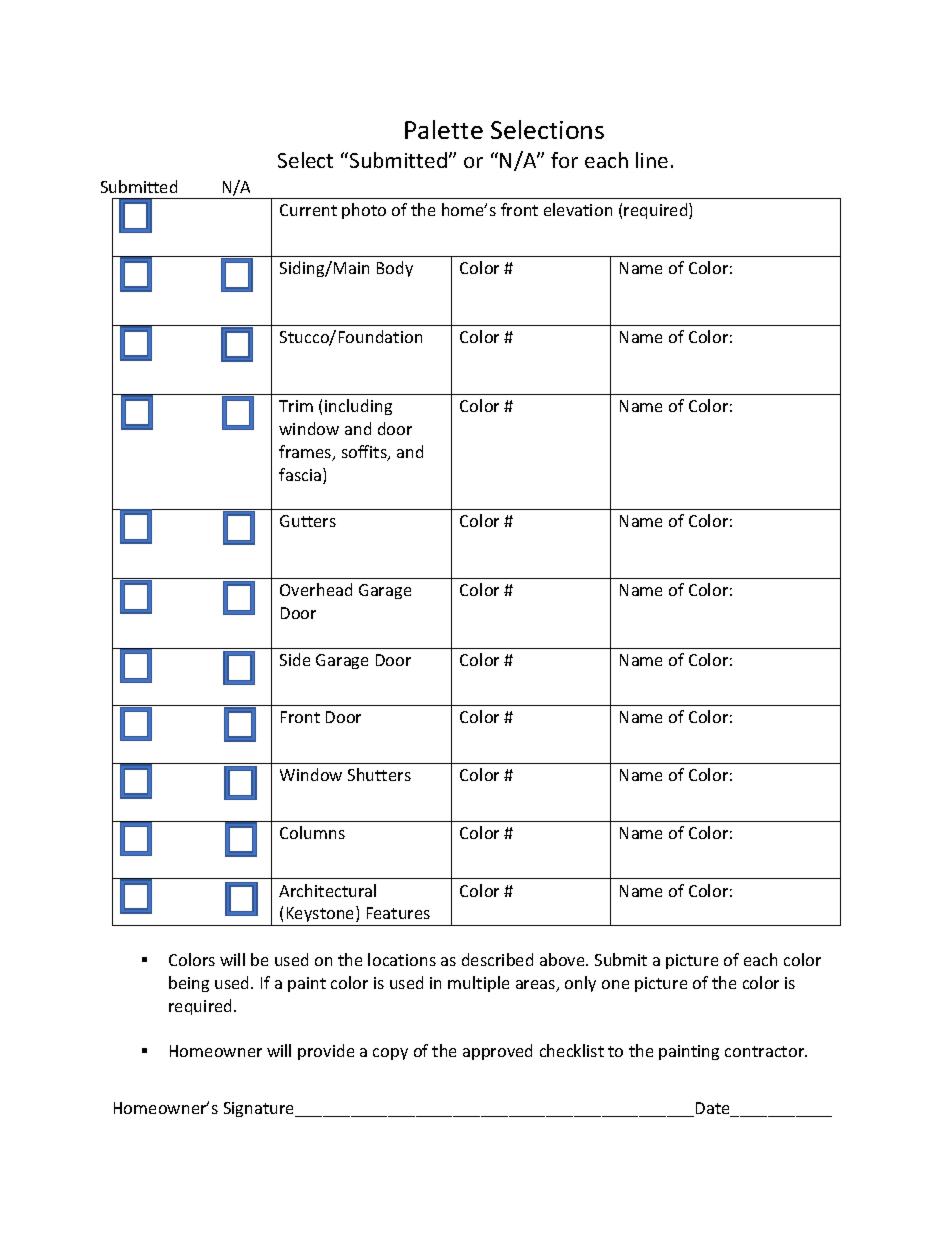  I want to click on Palette, so click(444, 129).
